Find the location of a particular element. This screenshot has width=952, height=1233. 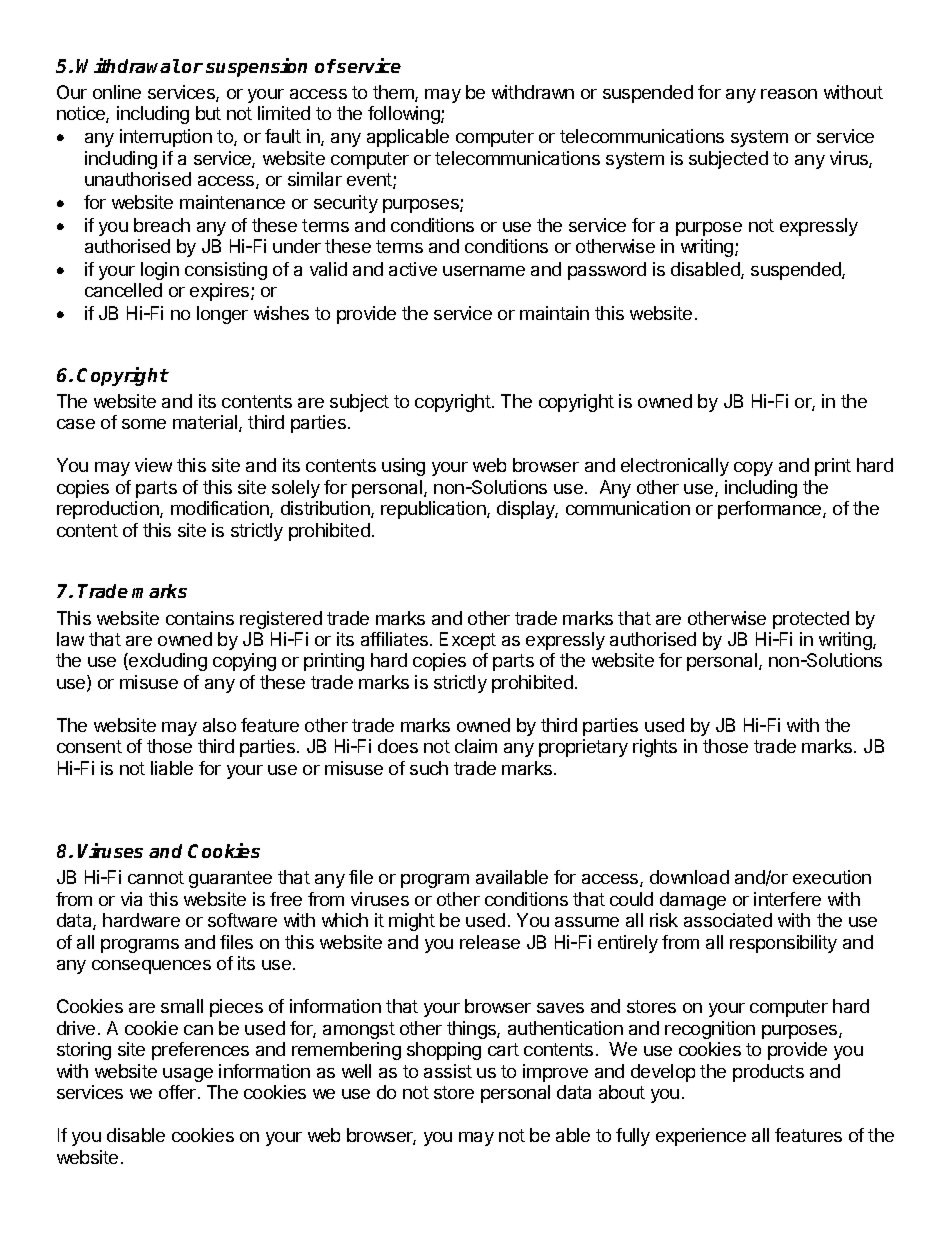

consent is located at coordinates (89, 746).
